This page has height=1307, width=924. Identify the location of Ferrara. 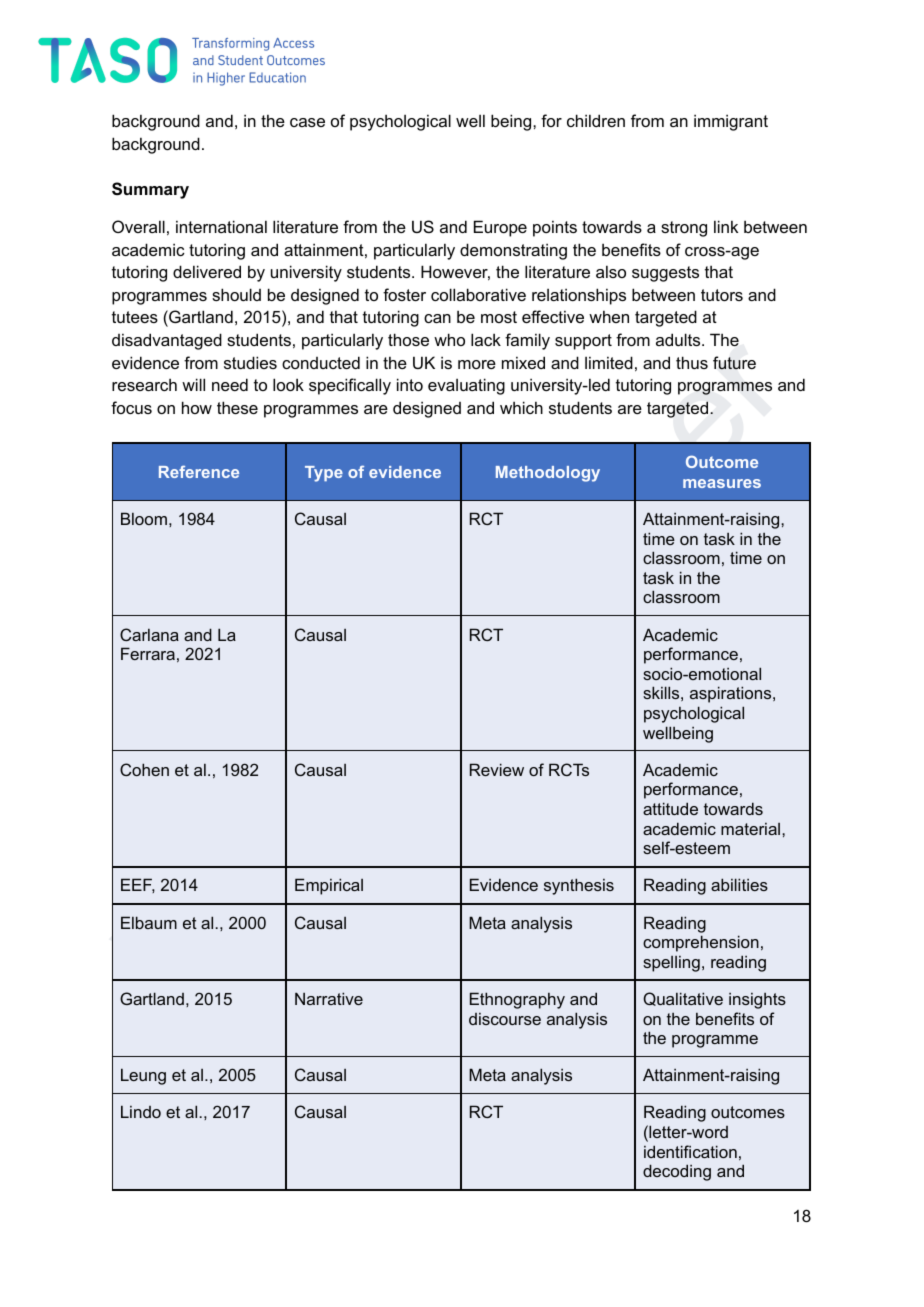
(148, 653).
